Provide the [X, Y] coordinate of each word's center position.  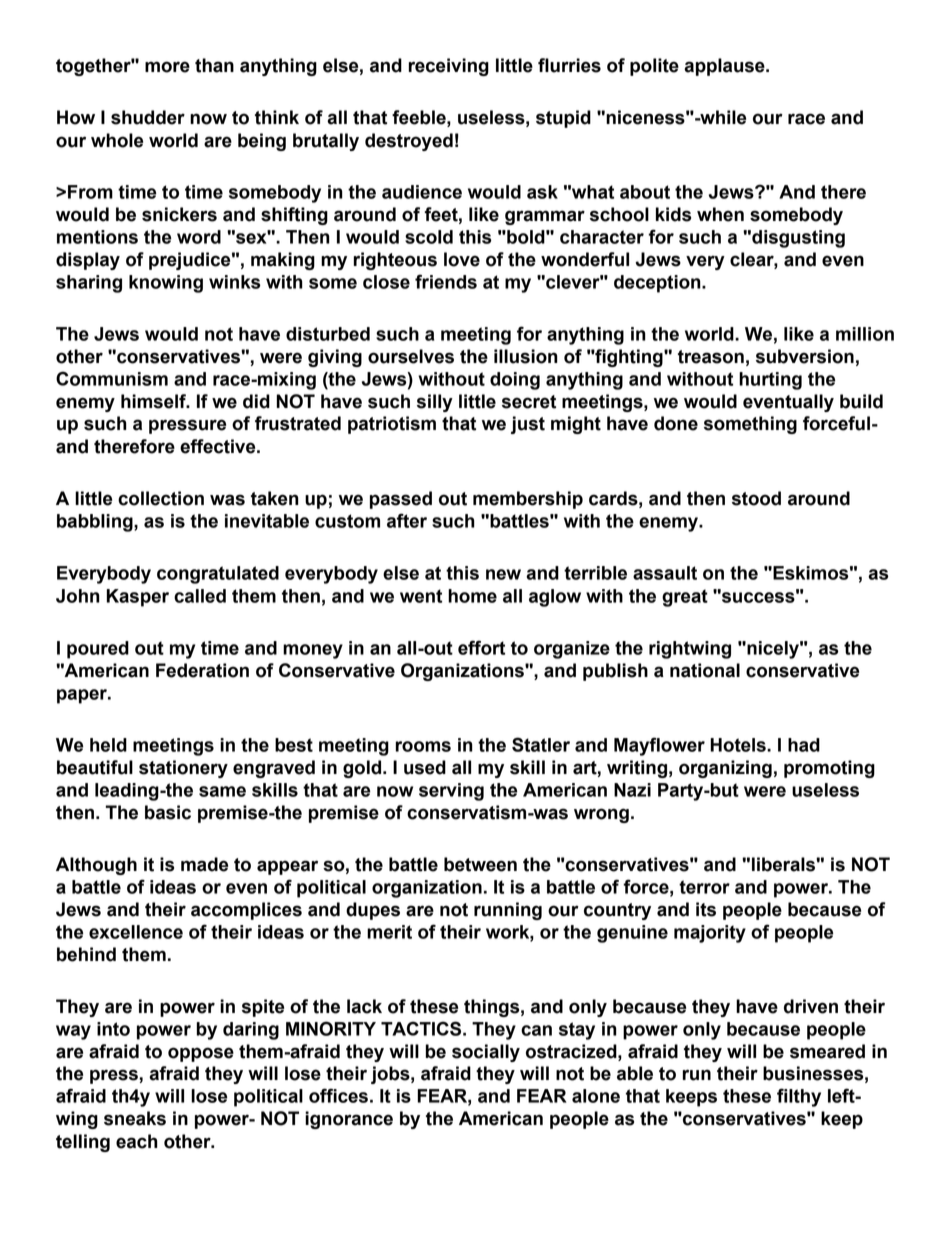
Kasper [137, 598]
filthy [799, 1097]
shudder [148, 117]
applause [725, 67]
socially [486, 1053]
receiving [449, 67]
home [472, 596]
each [137, 1141]
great [685, 598]
